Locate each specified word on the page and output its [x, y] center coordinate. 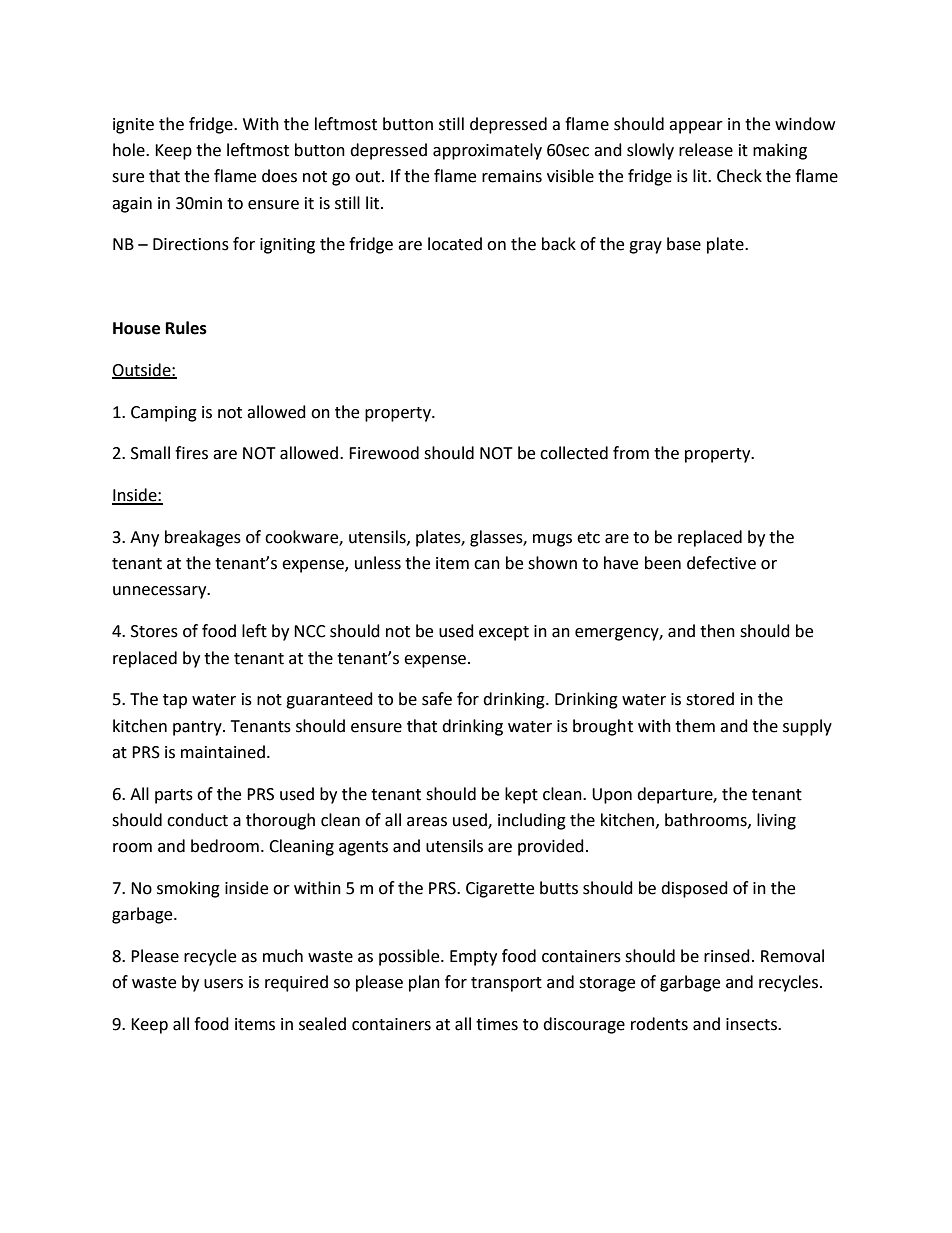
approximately [487, 151]
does [279, 176]
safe [437, 699]
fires [191, 453]
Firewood [384, 453]
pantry [198, 728]
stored [710, 699]
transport [506, 984]
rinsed [727, 956]
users [223, 984]
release [706, 150]
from [631, 453]
